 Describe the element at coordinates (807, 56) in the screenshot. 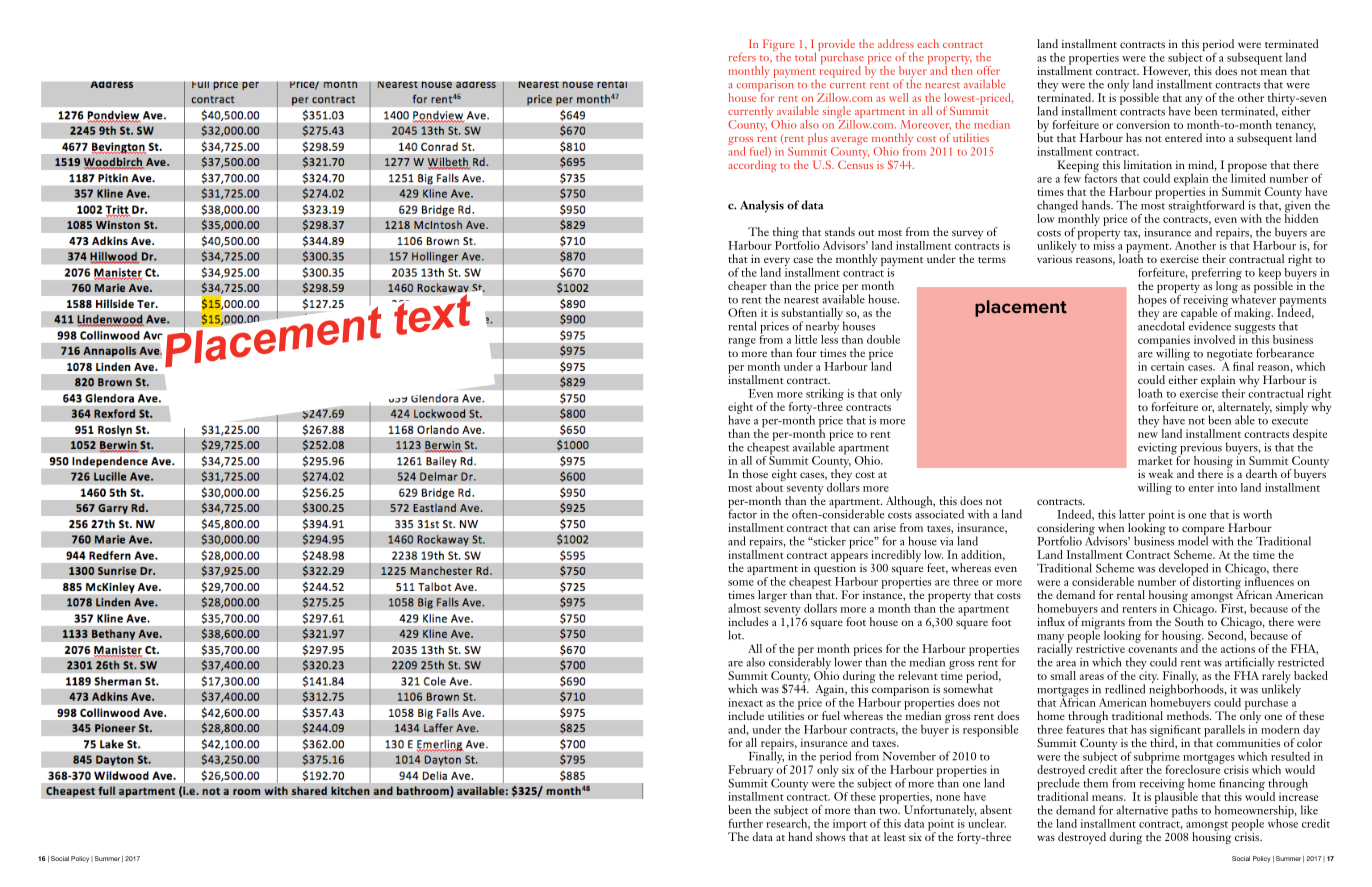

I see `total` at that location.
